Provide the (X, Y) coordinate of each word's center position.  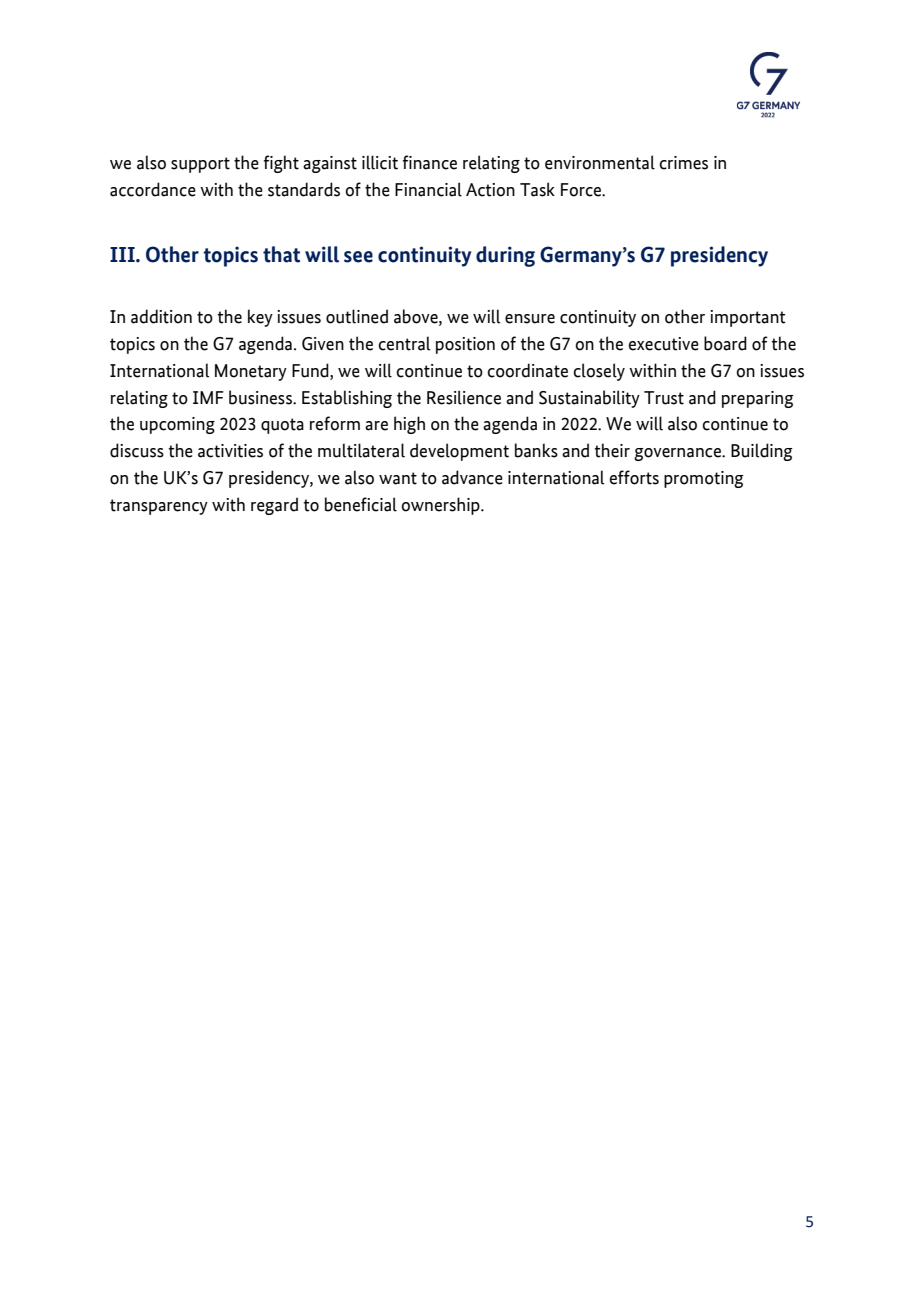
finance (430, 162)
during (505, 256)
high (409, 425)
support (200, 165)
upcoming (177, 425)
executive (664, 344)
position (465, 345)
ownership (441, 506)
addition (161, 316)
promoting (704, 479)
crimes (683, 163)
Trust (664, 398)
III (123, 254)
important (748, 318)
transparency (159, 507)
